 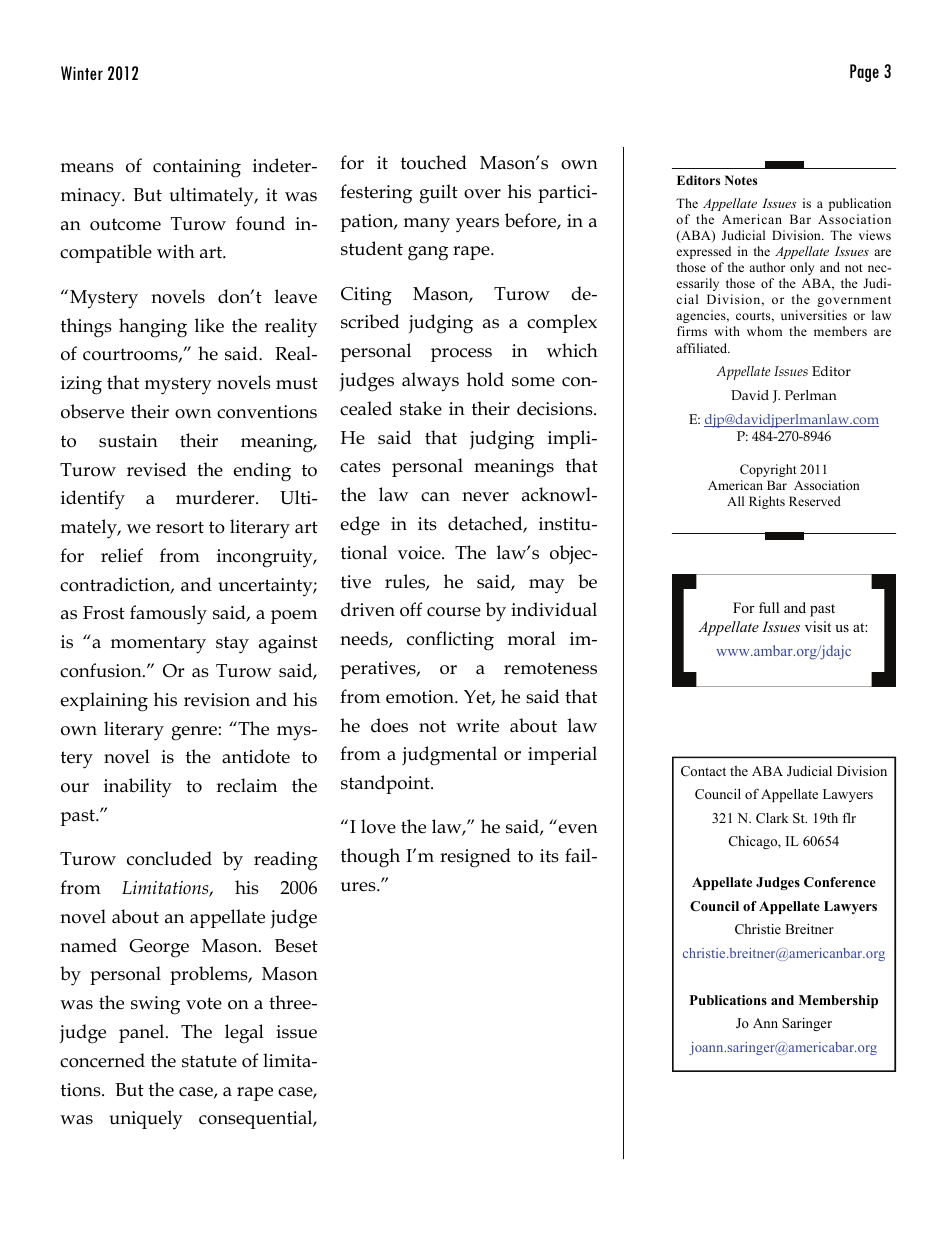 What do you see at coordinates (485, 379) in the document?
I see `hold` at bounding box center [485, 379].
